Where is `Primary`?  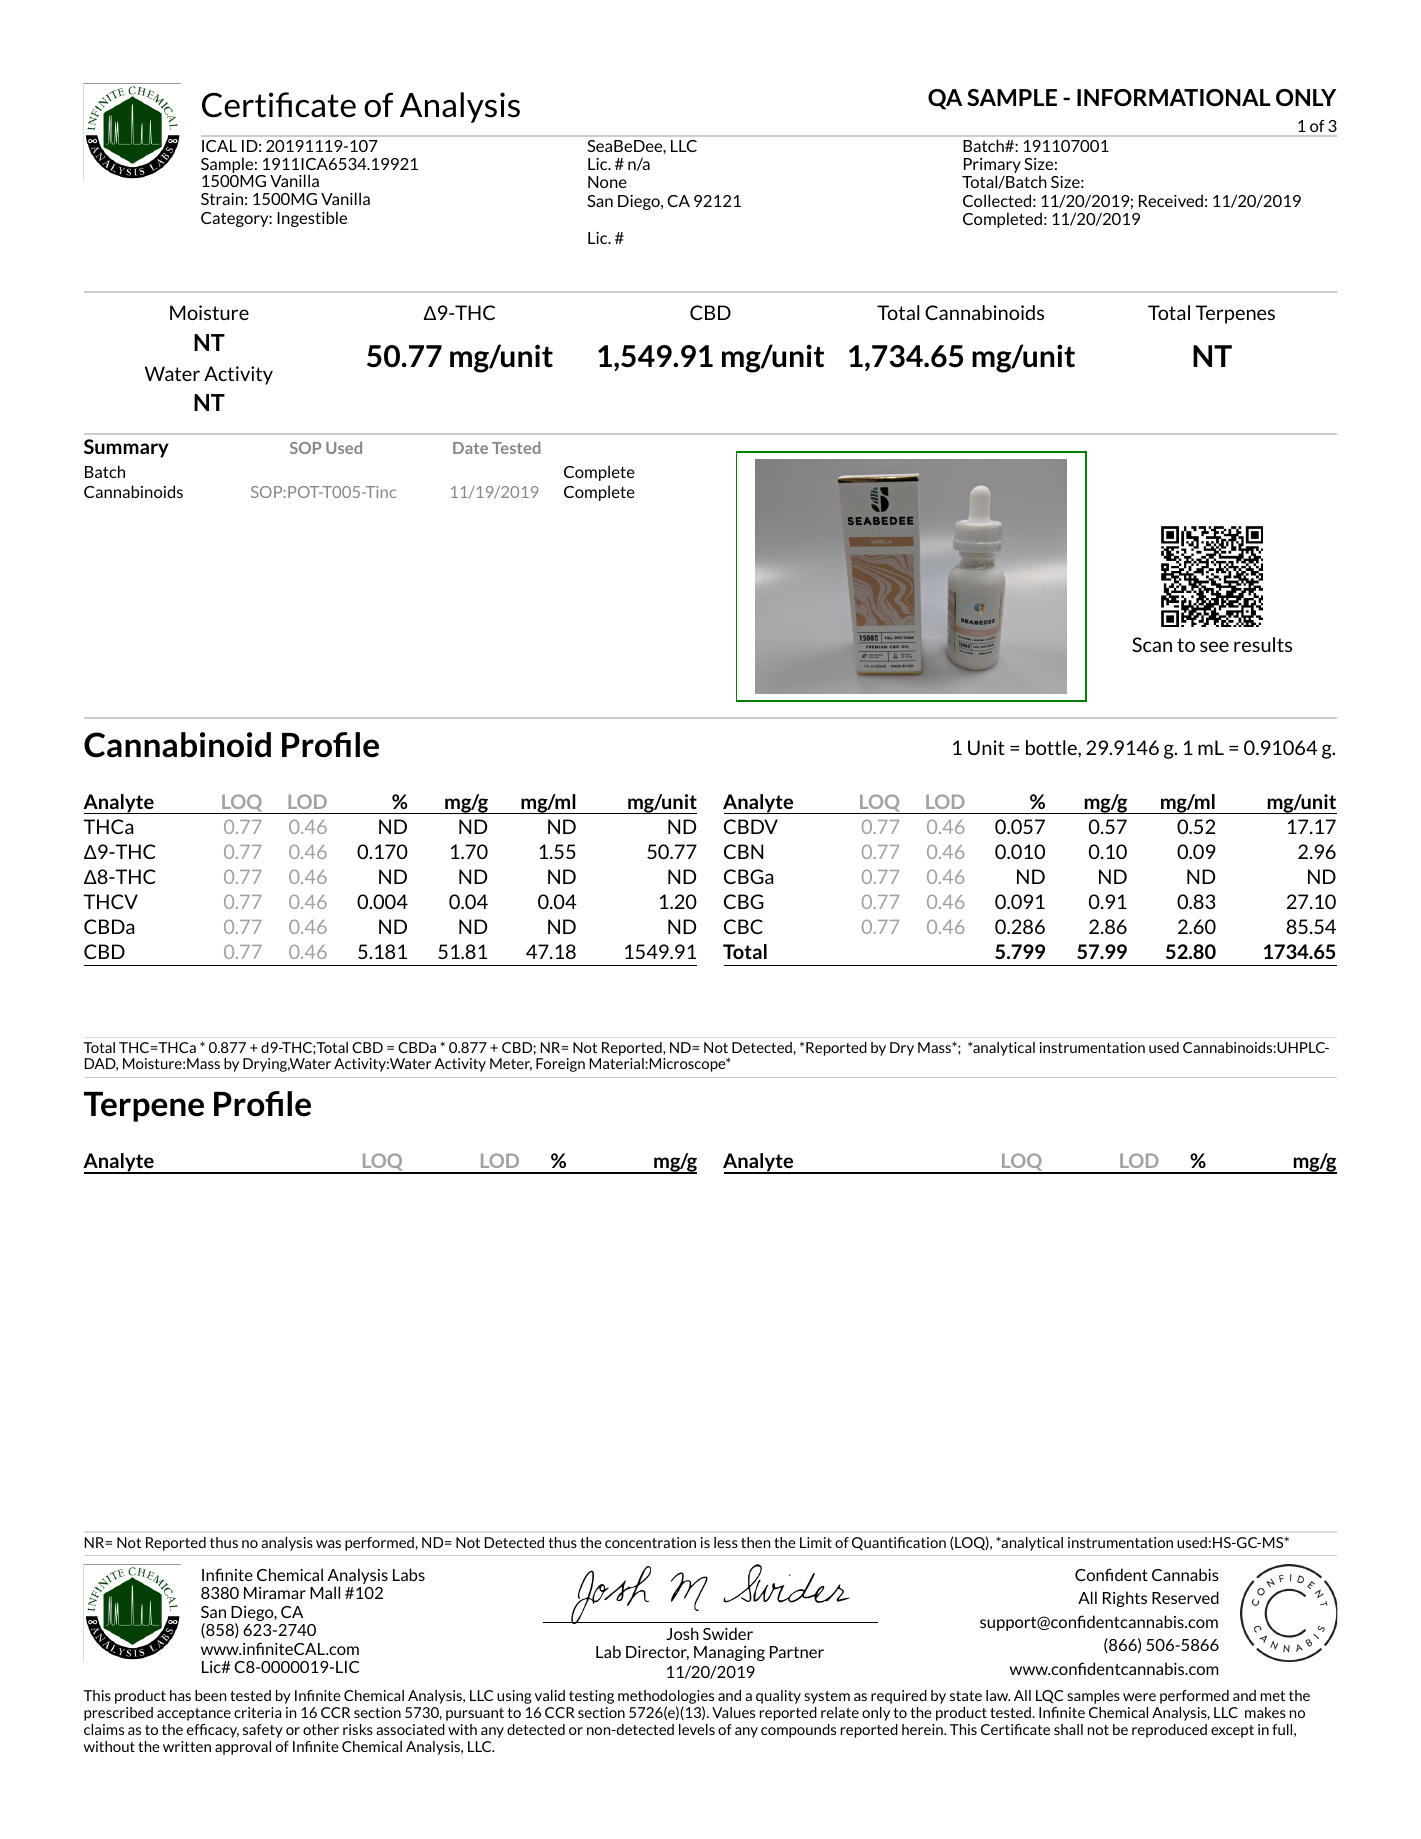 Primary is located at coordinates (992, 167).
